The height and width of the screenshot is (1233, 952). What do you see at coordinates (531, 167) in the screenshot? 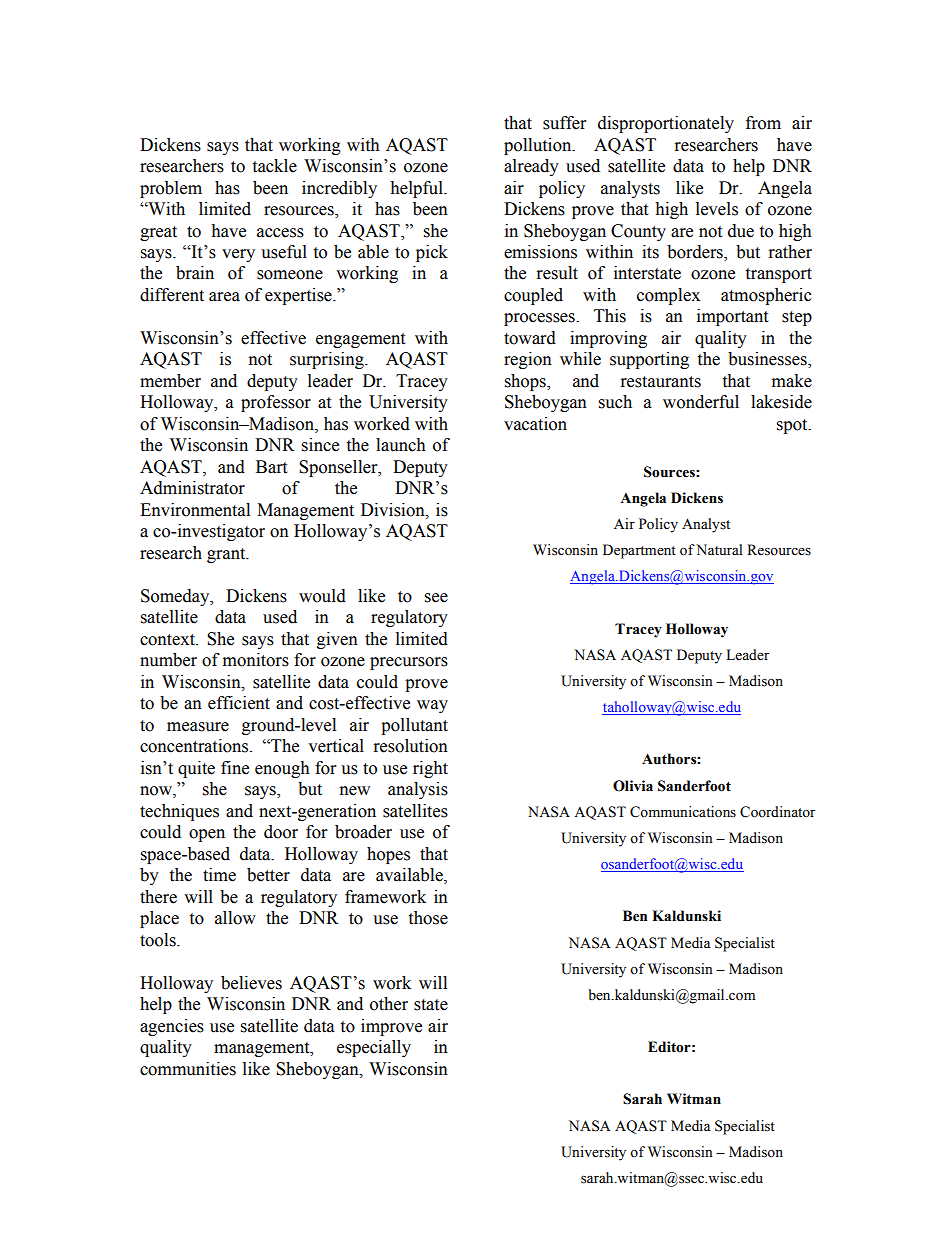
I see `already` at bounding box center [531, 167].
